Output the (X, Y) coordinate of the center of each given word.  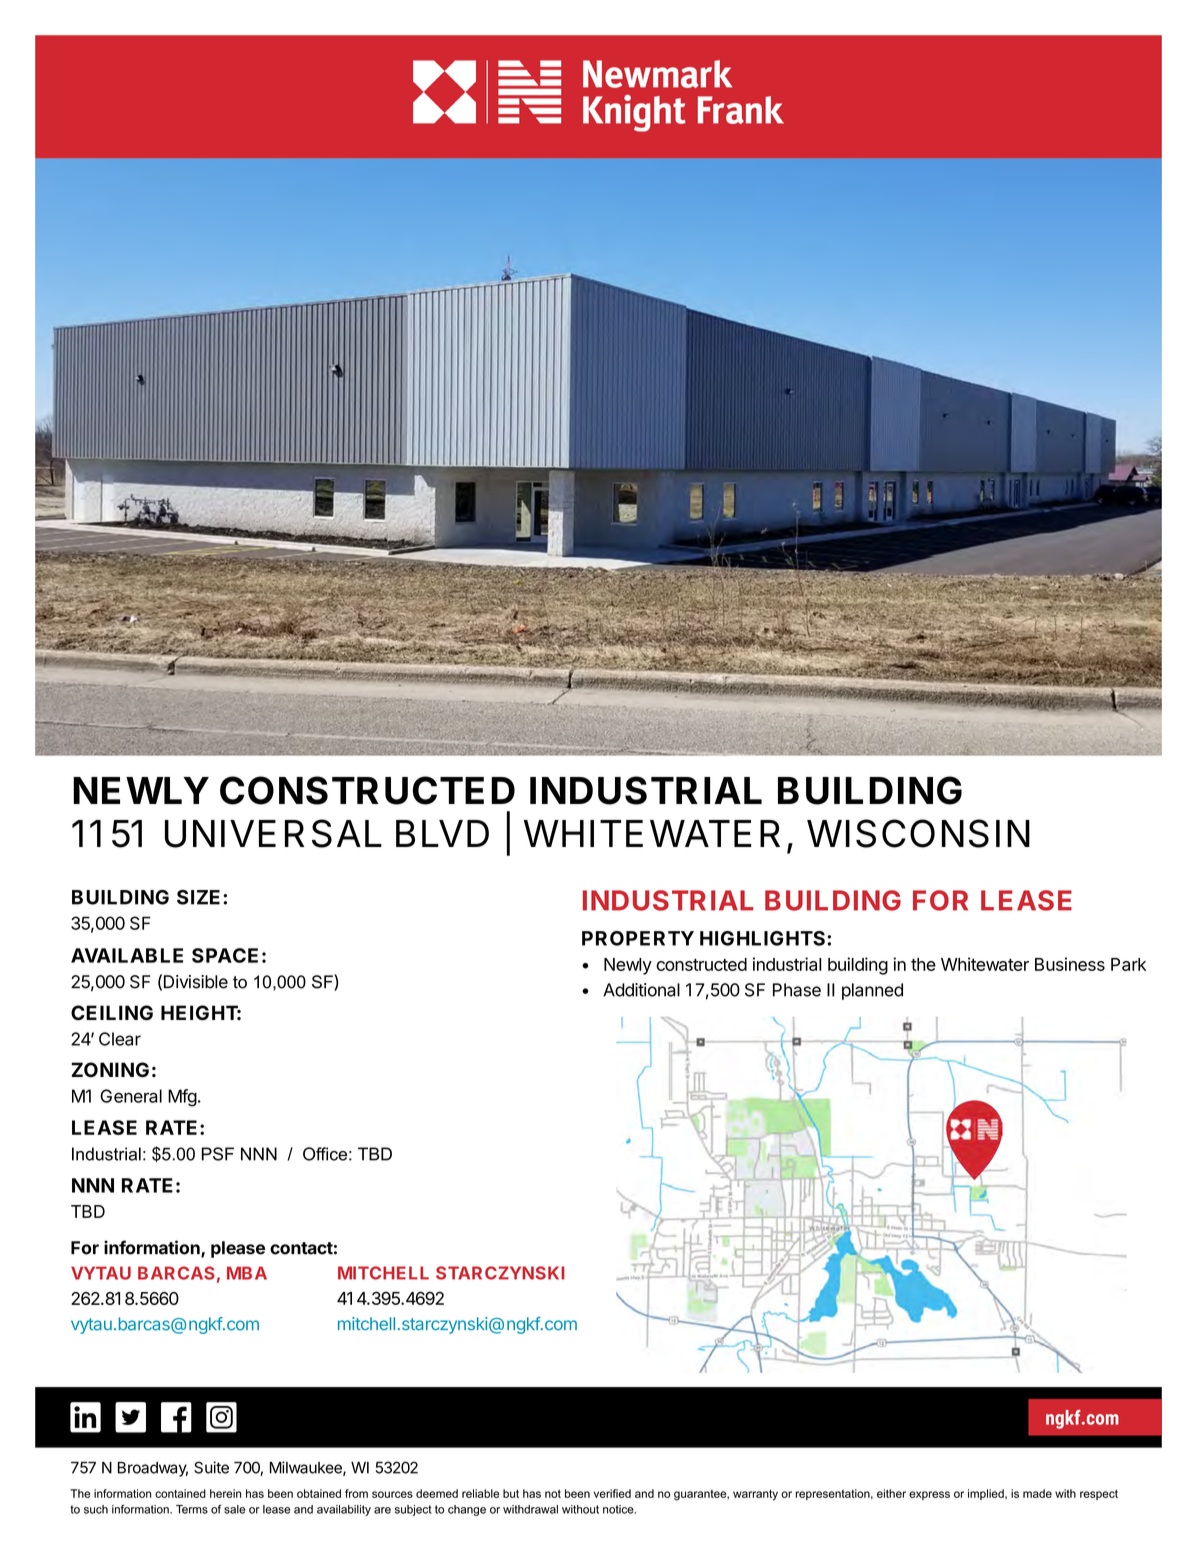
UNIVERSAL (273, 833)
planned (872, 991)
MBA (247, 1273)
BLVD (442, 833)
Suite (211, 1467)
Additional (641, 990)
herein (225, 1493)
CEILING (112, 1013)
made (1037, 1493)
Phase (797, 990)
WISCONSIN (918, 833)
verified (612, 1493)
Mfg (182, 1098)
